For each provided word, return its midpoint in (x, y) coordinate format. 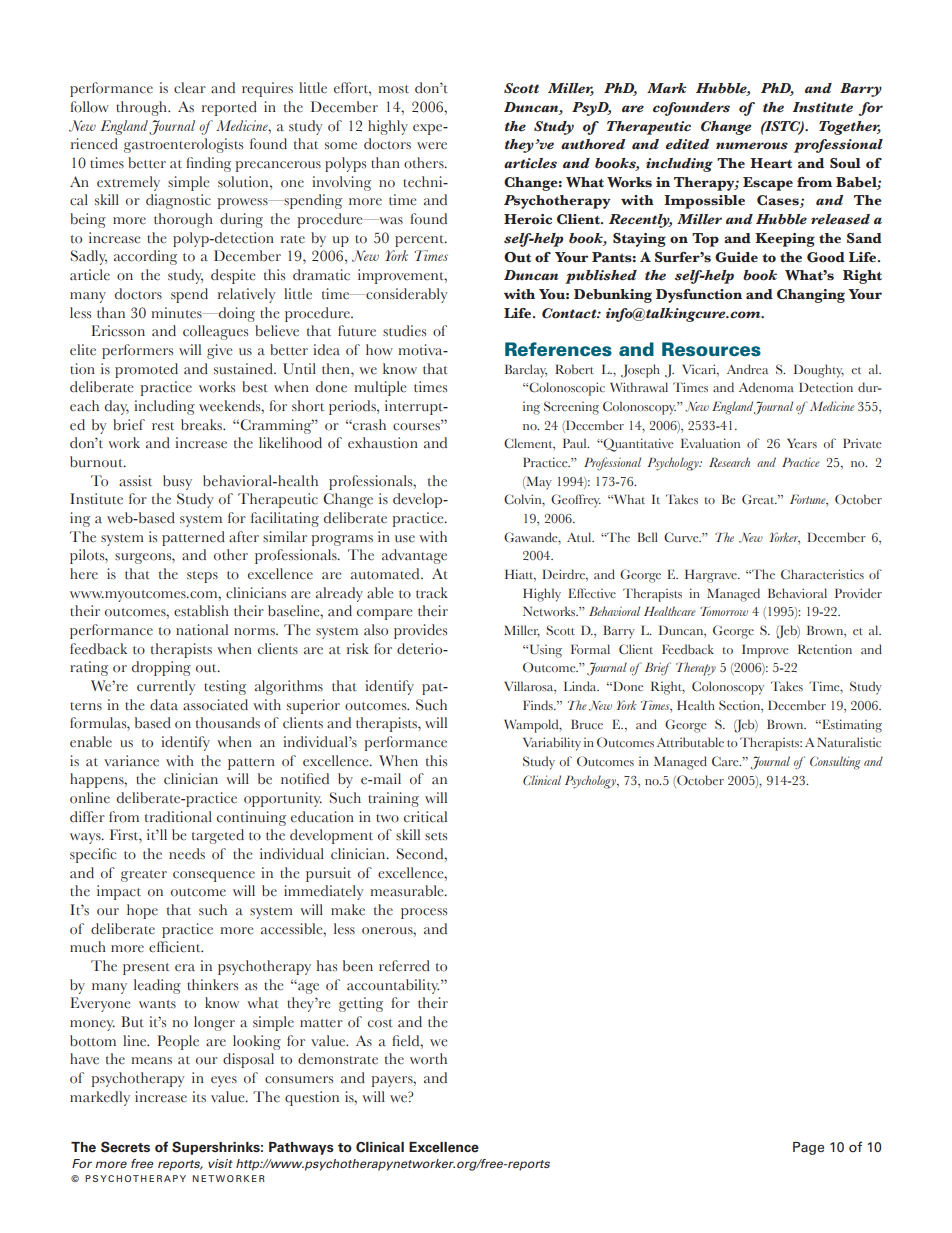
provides (420, 631)
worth (428, 1059)
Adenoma (766, 387)
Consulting (835, 763)
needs (187, 854)
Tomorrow (724, 611)
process (424, 913)
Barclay (526, 371)
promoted (146, 370)
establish (201, 611)
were (432, 146)
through (143, 108)
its (199, 1096)
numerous (752, 146)
